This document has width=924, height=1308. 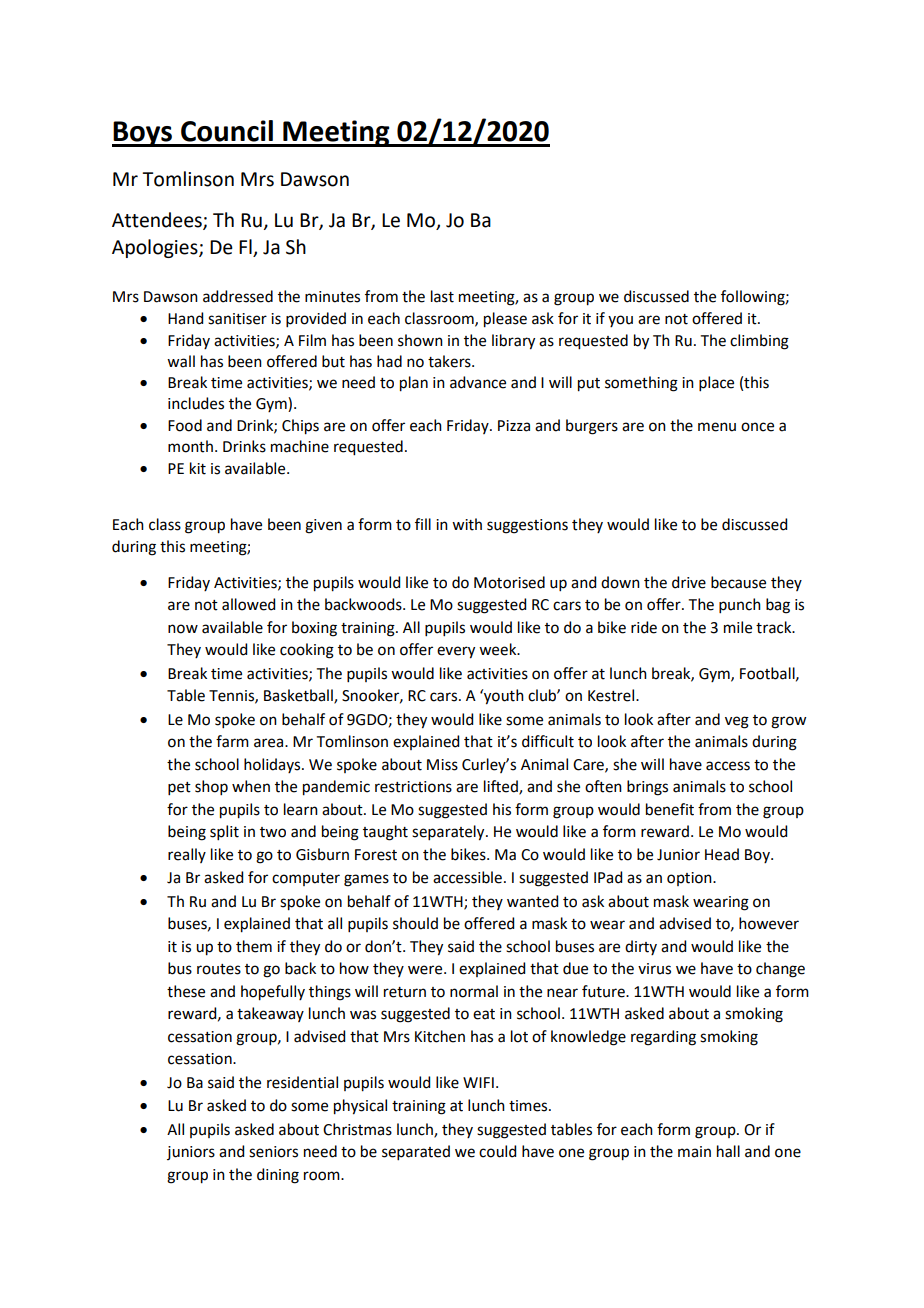 What do you see at coordinates (143, 134) in the document?
I see `Boys` at bounding box center [143, 134].
